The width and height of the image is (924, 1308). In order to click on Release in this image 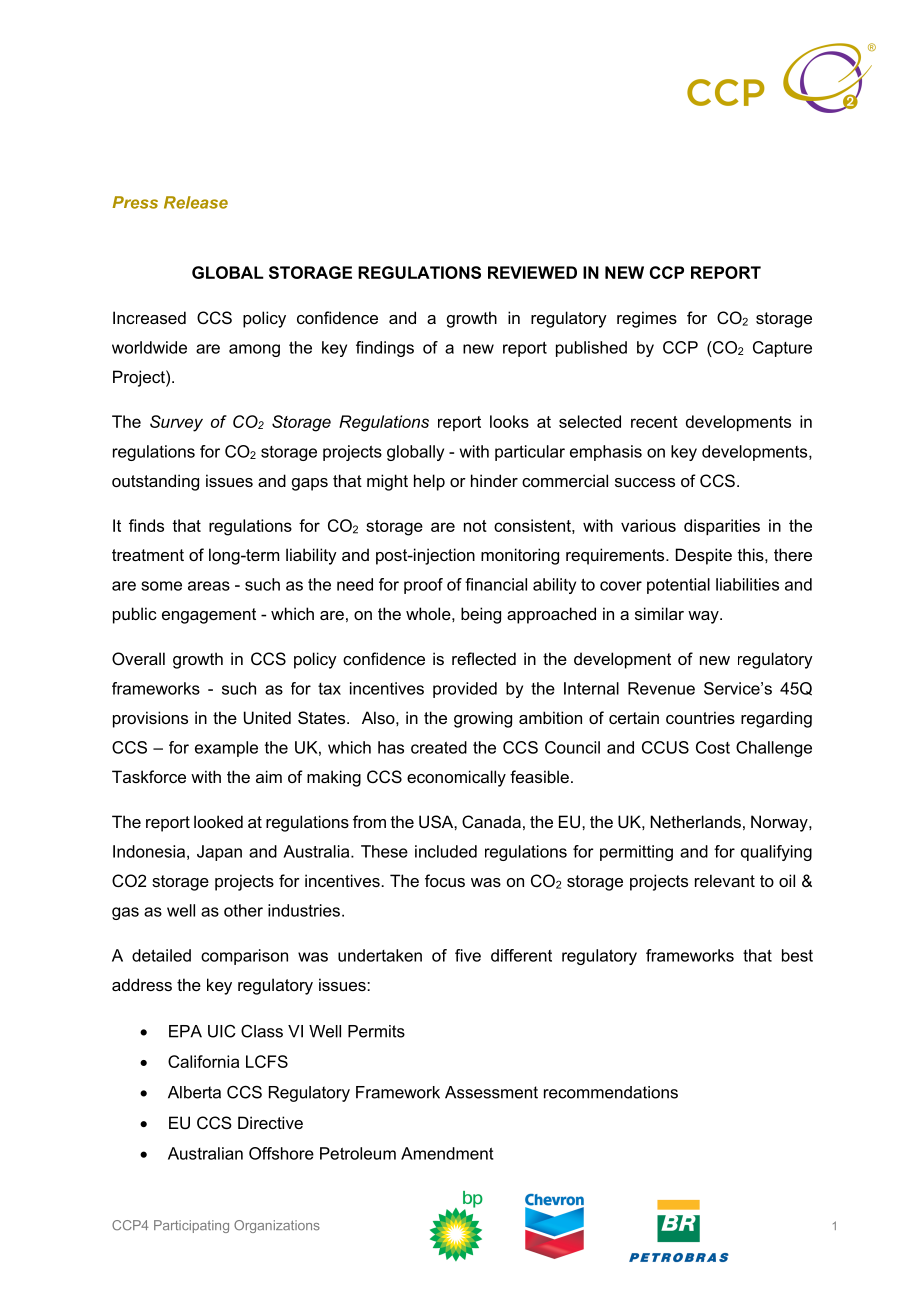, I will do `click(196, 202)`.
